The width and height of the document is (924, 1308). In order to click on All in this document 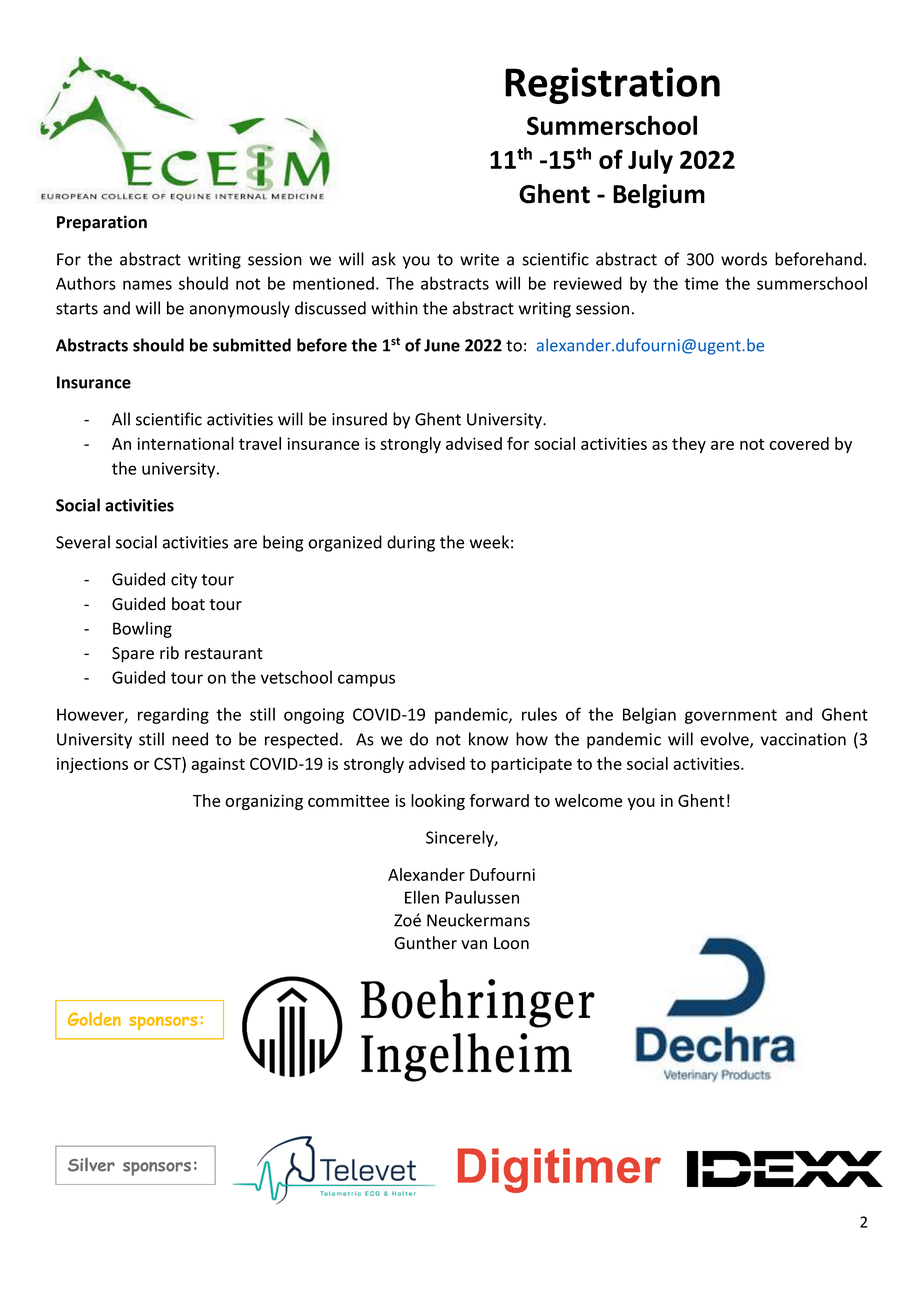, I will do `click(121, 419)`.
